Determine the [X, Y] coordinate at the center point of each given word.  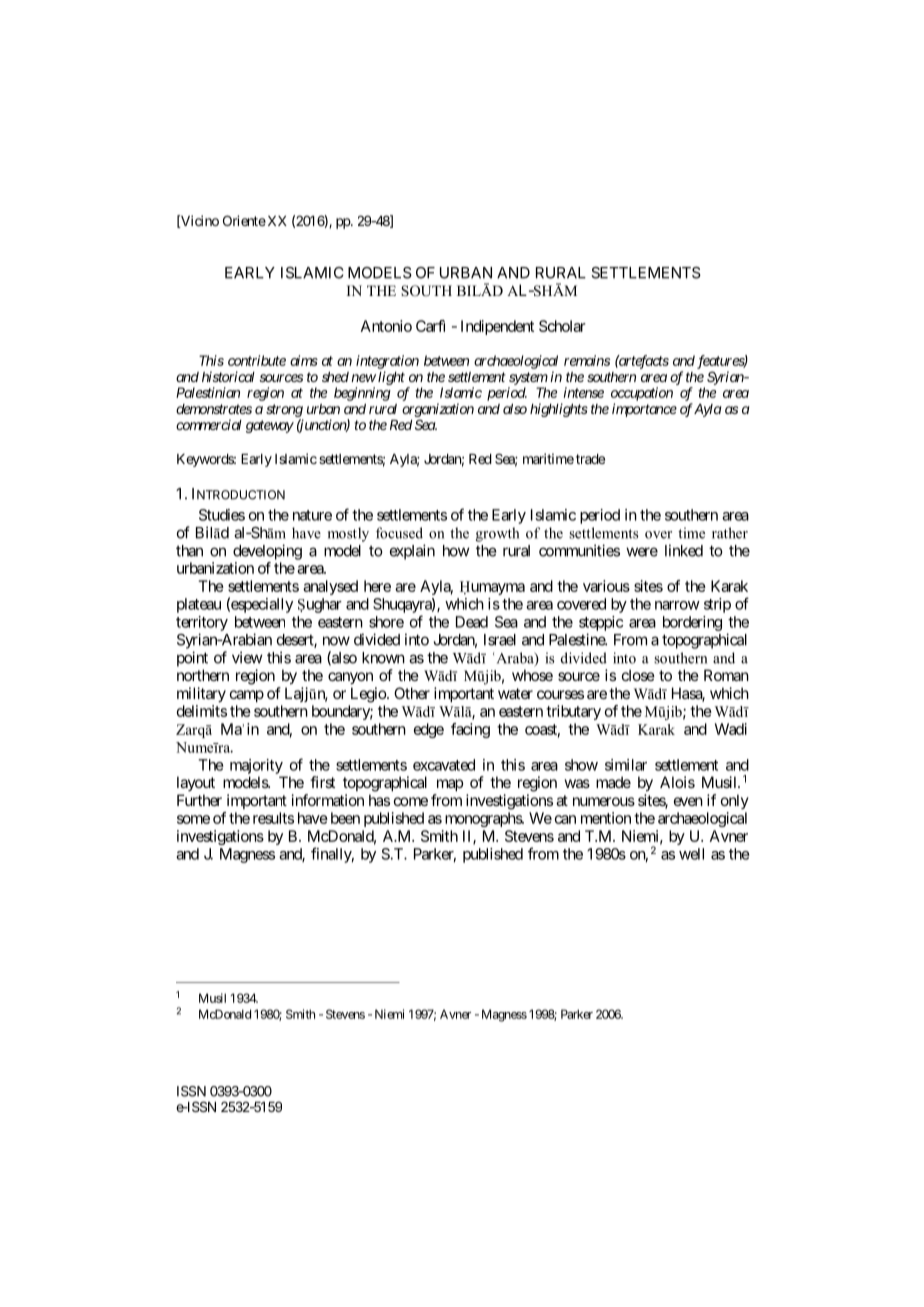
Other [412, 693]
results [273, 818]
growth [497, 534]
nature [312, 515]
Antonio [386, 326]
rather [730, 533]
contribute [257, 360]
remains [587, 360]
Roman [726, 675]
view [247, 657]
